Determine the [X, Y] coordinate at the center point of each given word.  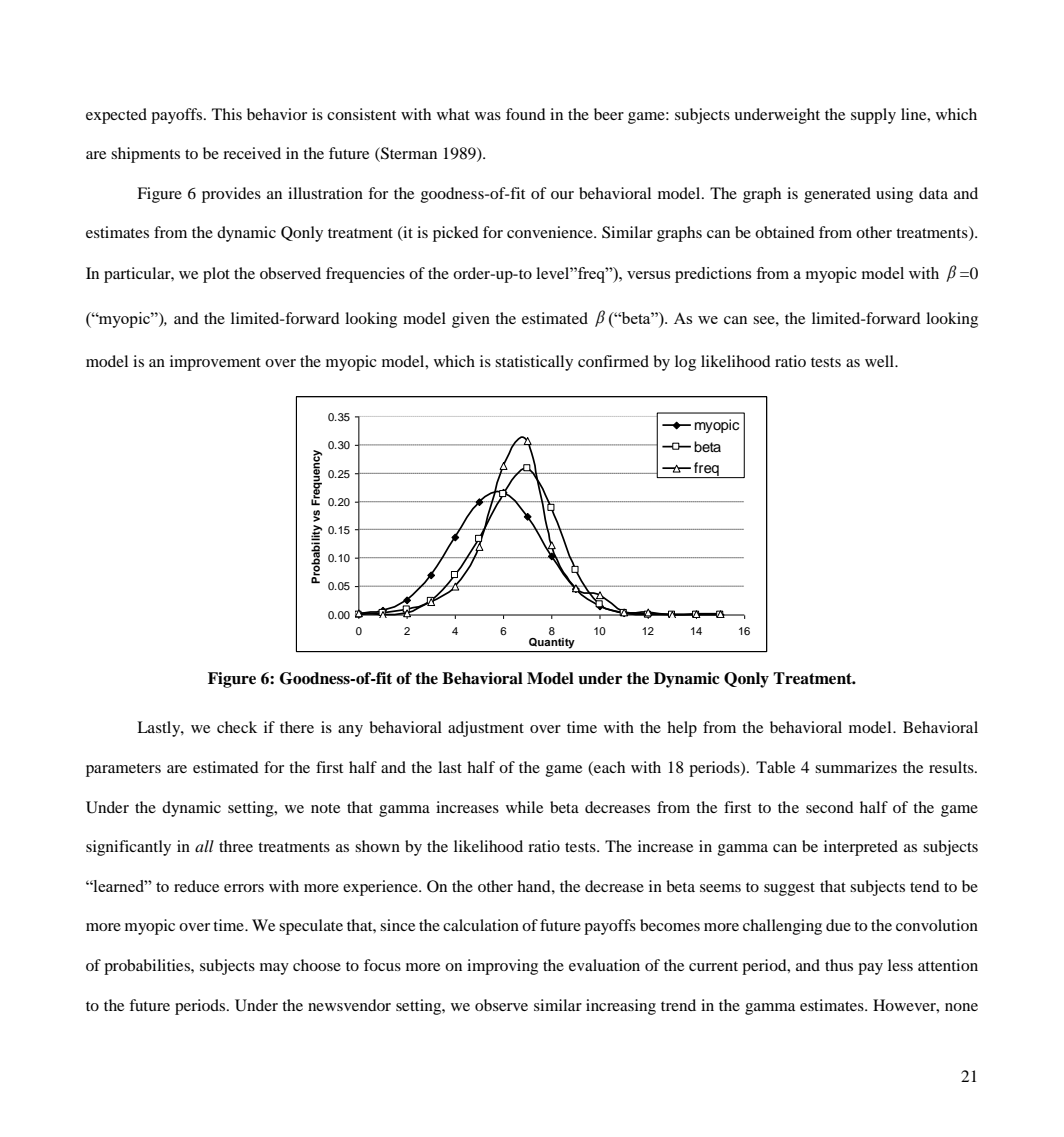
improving [502, 967]
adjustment [486, 729]
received [252, 153]
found [526, 114]
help [682, 729]
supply [873, 116]
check [237, 727]
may [274, 969]
